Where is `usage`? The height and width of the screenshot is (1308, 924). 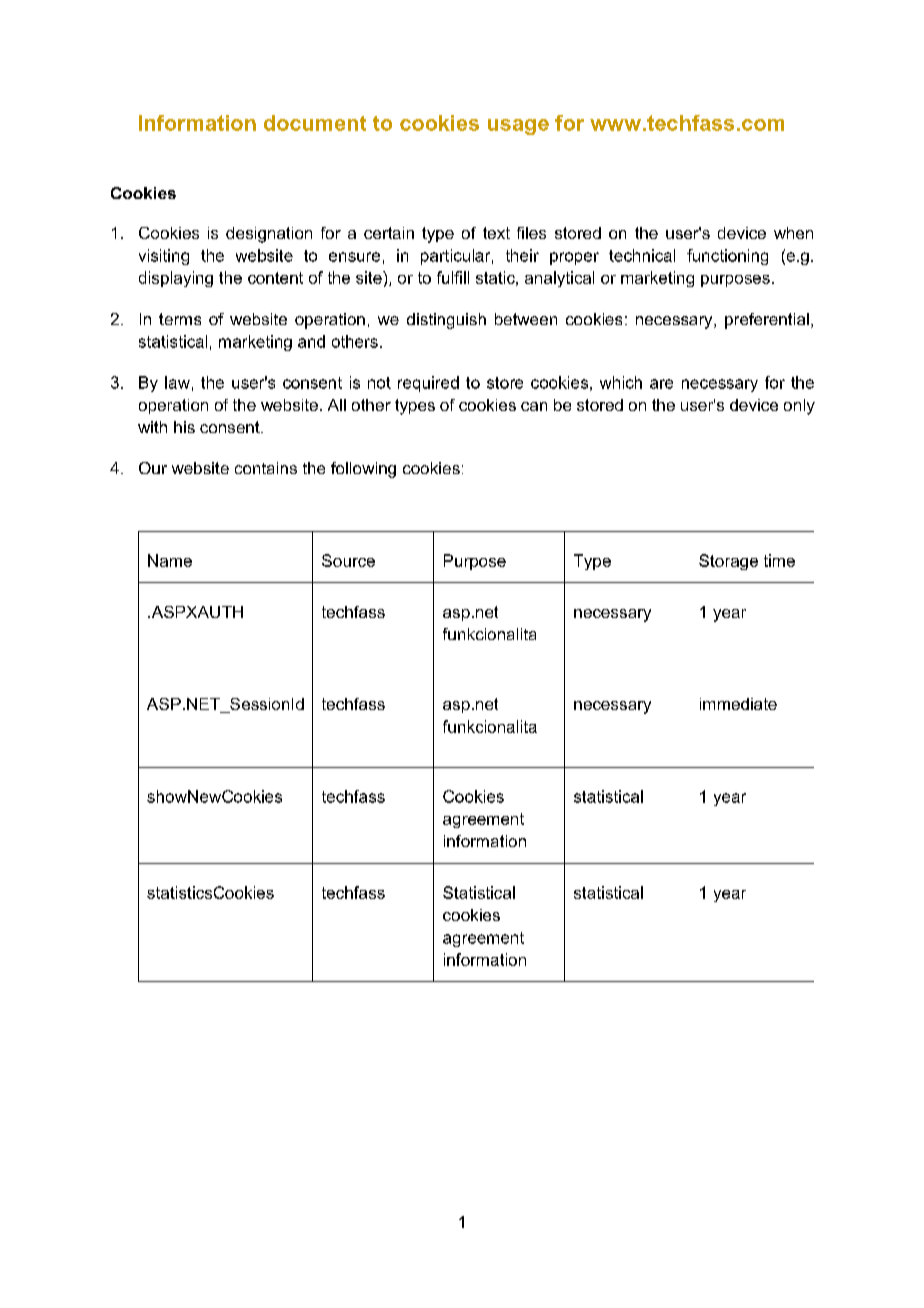
usage is located at coordinates (518, 127).
